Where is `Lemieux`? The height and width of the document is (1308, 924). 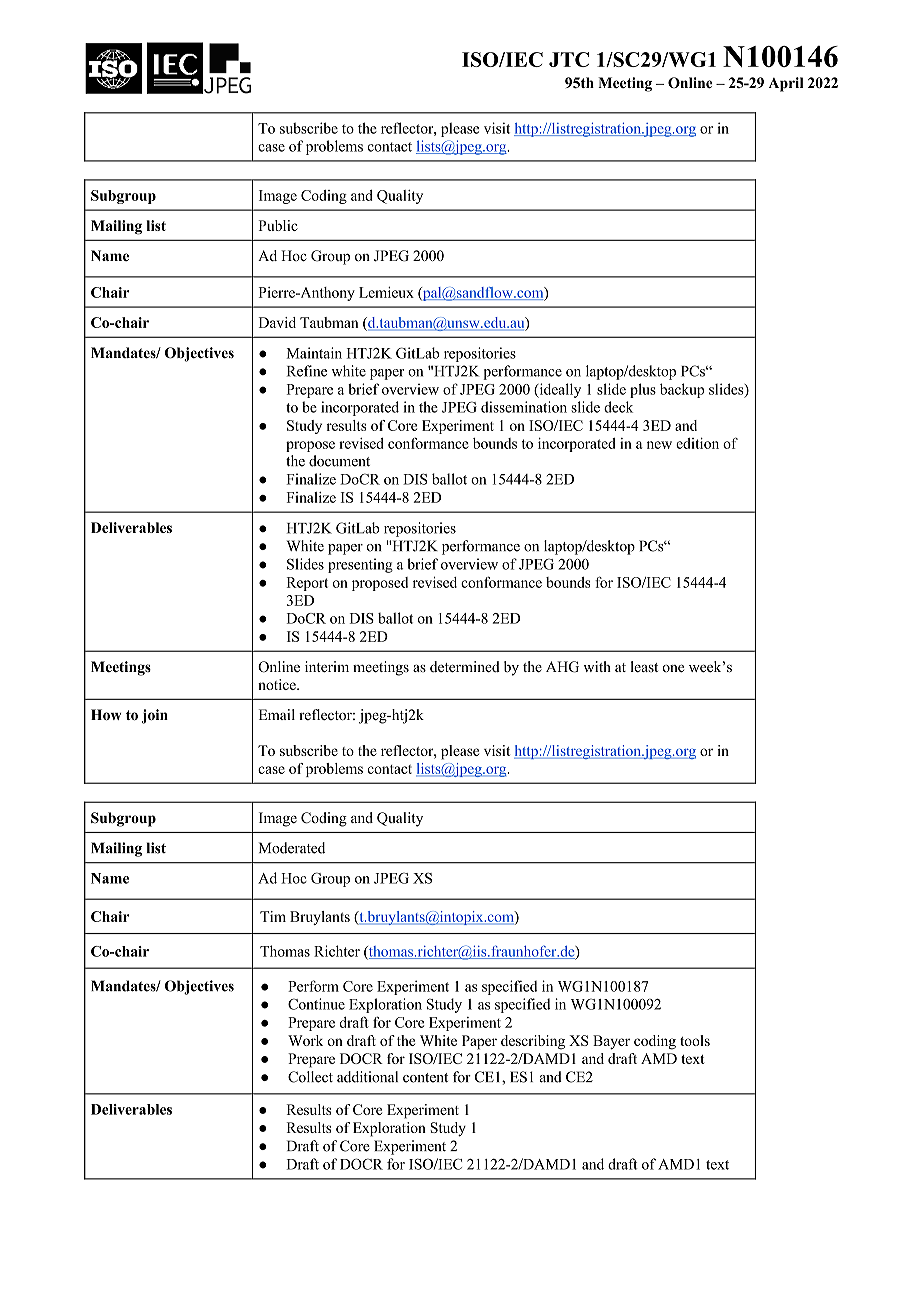
Lemieux is located at coordinates (386, 292).
